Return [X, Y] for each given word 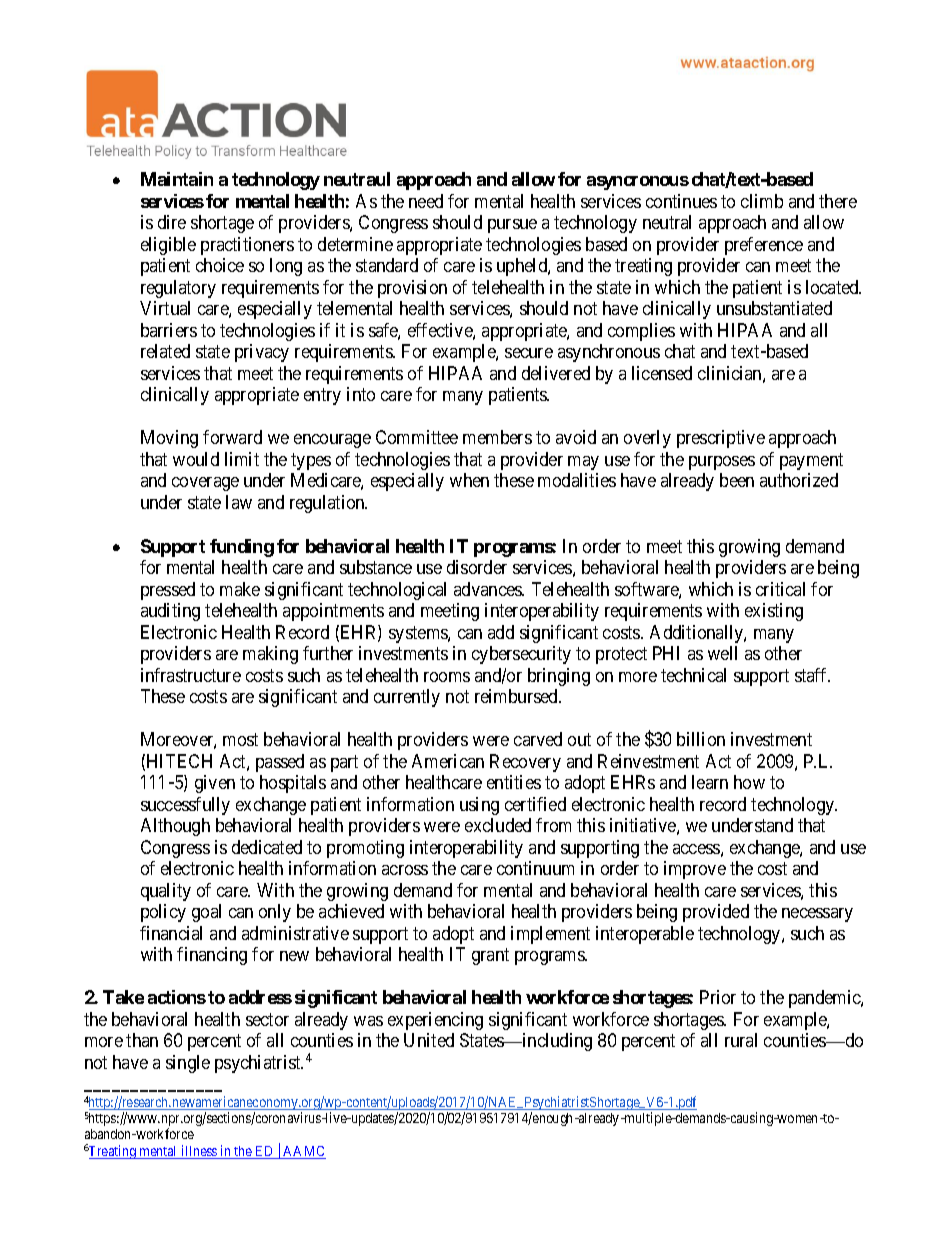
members [497, 437]
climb [762, 201]
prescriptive [721, 439]
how [749, 782]
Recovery [525, 763]
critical [780, 589]
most [240, 740]
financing [212, 956]
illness [199, 1152]
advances [489, 589]
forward [232, 437]
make [240, 589]
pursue [512, 226]
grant [490, 956]
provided [716, 913]
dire [172, 222]
